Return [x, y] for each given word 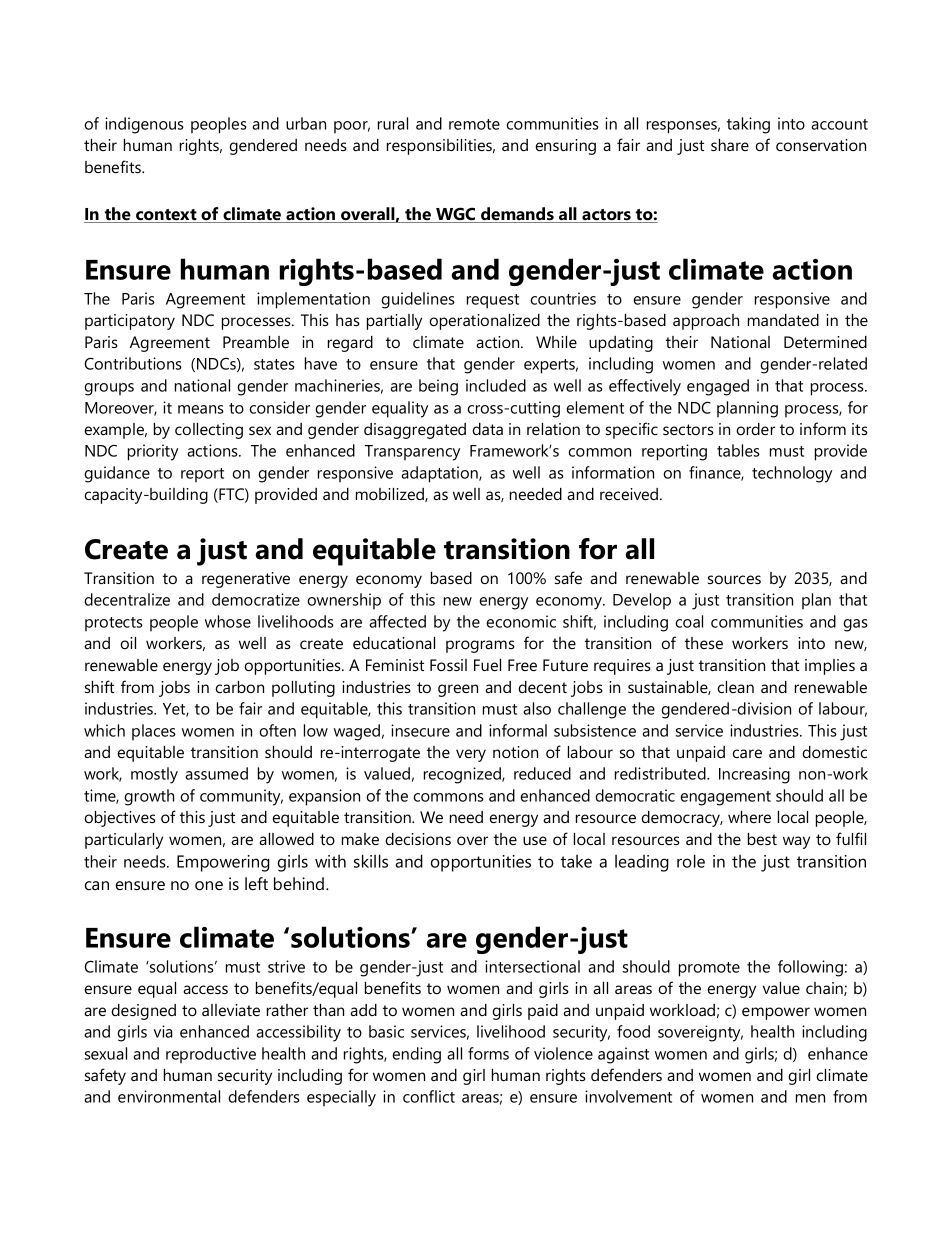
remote [474, 124]
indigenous [144, 125]
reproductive [211, 1055]
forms [488, 1053]
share [730, 145]
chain [825, 989]
